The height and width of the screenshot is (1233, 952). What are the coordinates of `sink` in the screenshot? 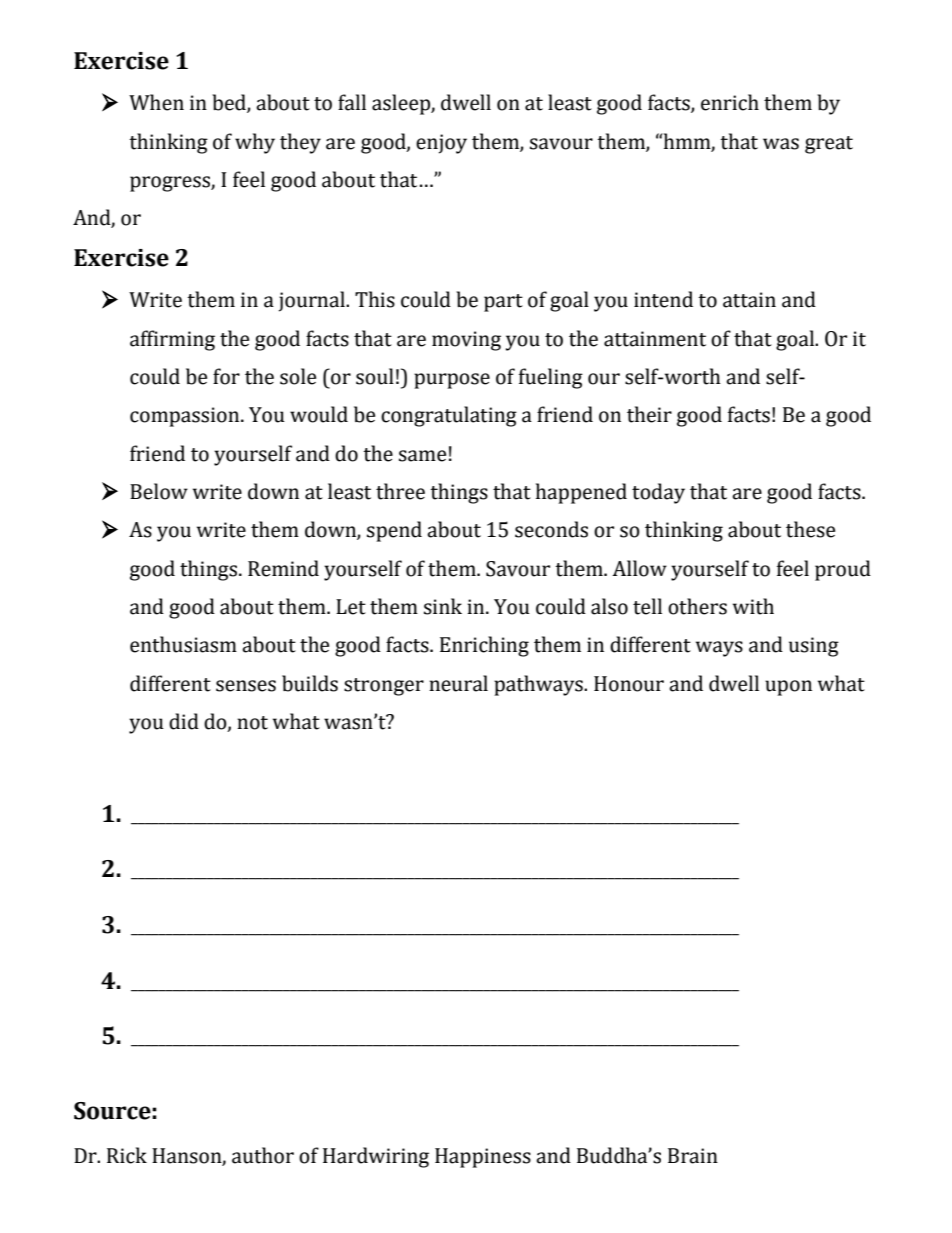 It's located at (443, 606).
